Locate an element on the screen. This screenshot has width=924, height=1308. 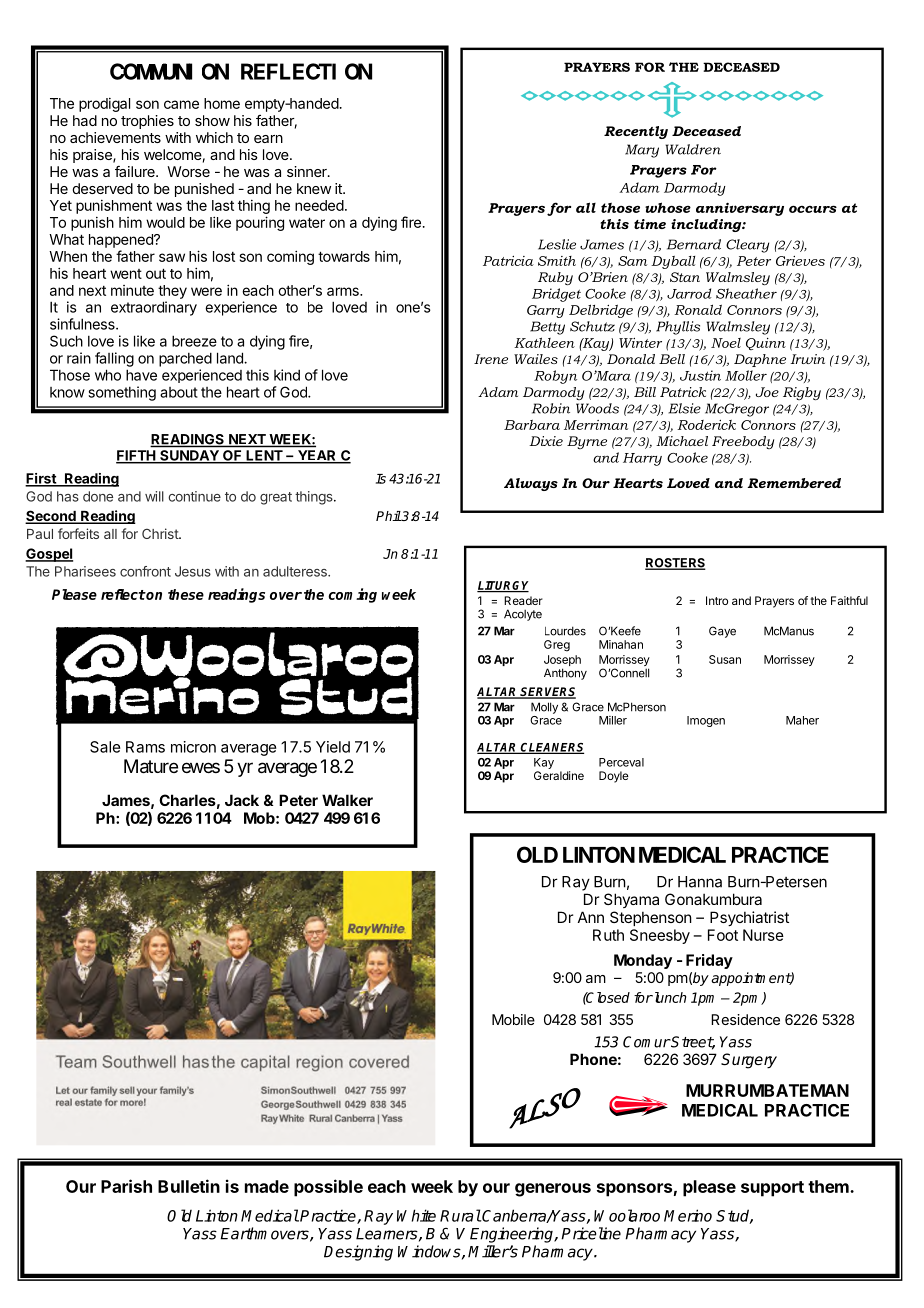
achievements is located at coordinates (115, 137).
